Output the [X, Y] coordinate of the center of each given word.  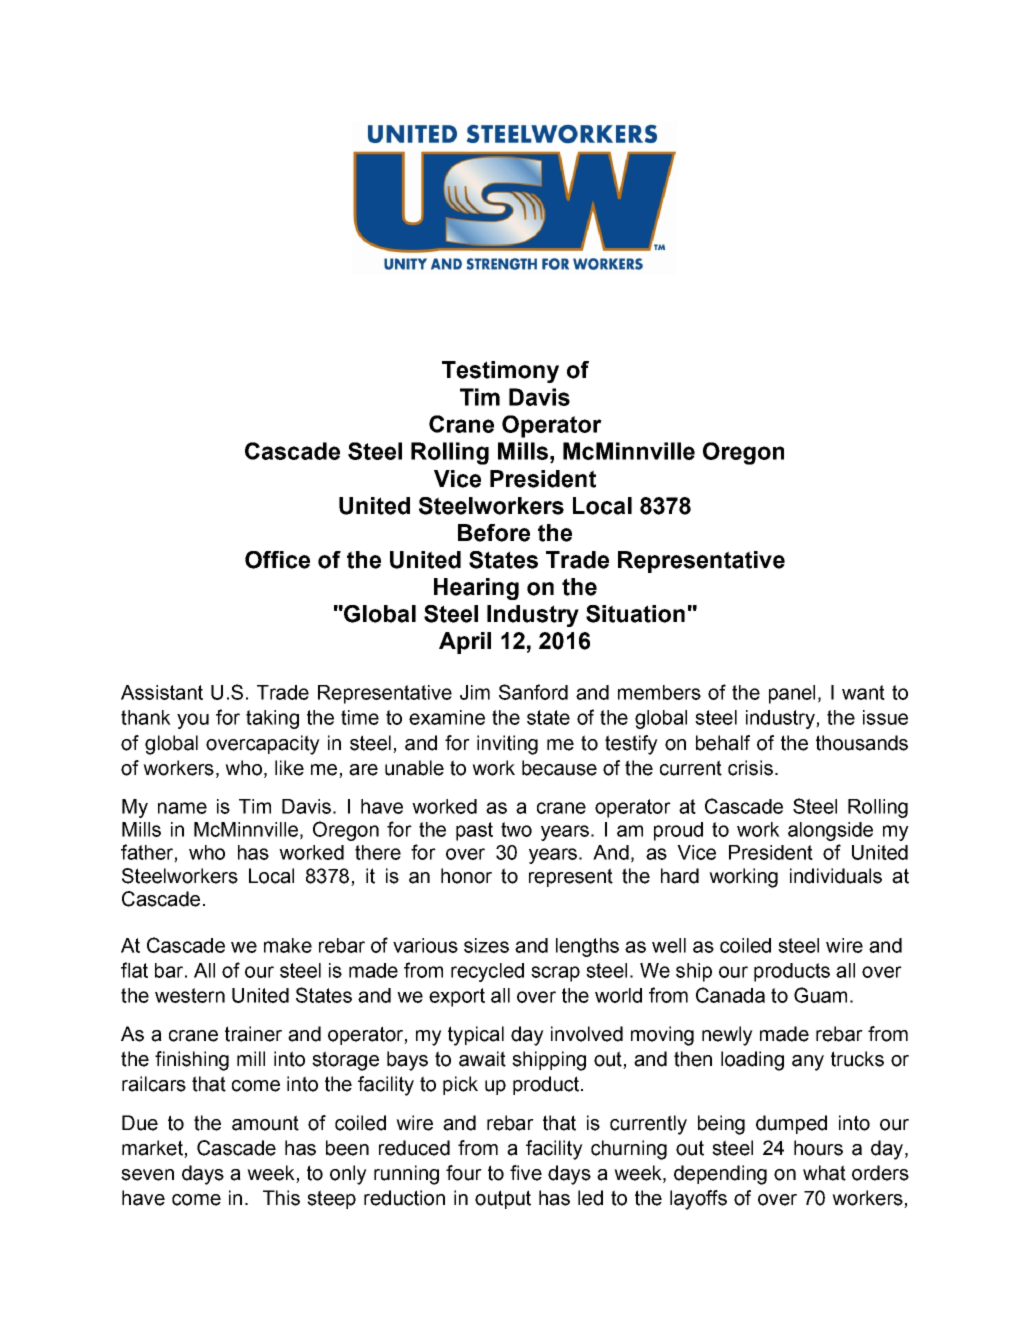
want [863, 692]
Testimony [500, 372]
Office [277, 560]
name [182, 808]
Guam [820, 995]
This [281, 1198]
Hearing [476, 589]
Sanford [533, 692]
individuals [836, 876]
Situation [635, 614]
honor [466, 876]
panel [792, 694]
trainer [253, 1034]
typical [476, 1036]
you [193, 721]
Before [494, 533]
